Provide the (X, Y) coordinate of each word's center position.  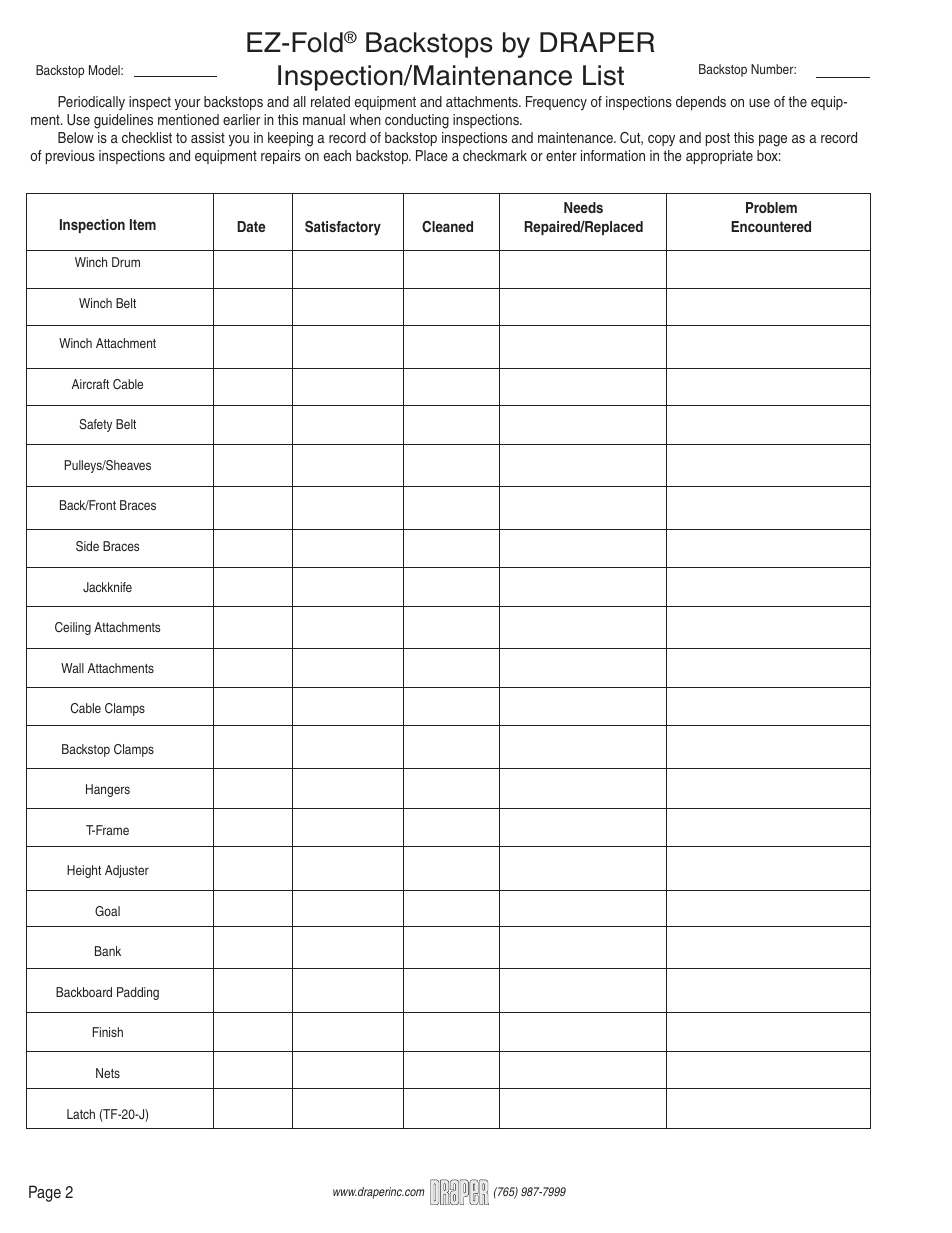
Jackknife (107, 587)
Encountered (771, 226)
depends (701, 103)
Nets (108, 1073)
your (187, 104)
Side (87, 546)
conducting (417, 121)
